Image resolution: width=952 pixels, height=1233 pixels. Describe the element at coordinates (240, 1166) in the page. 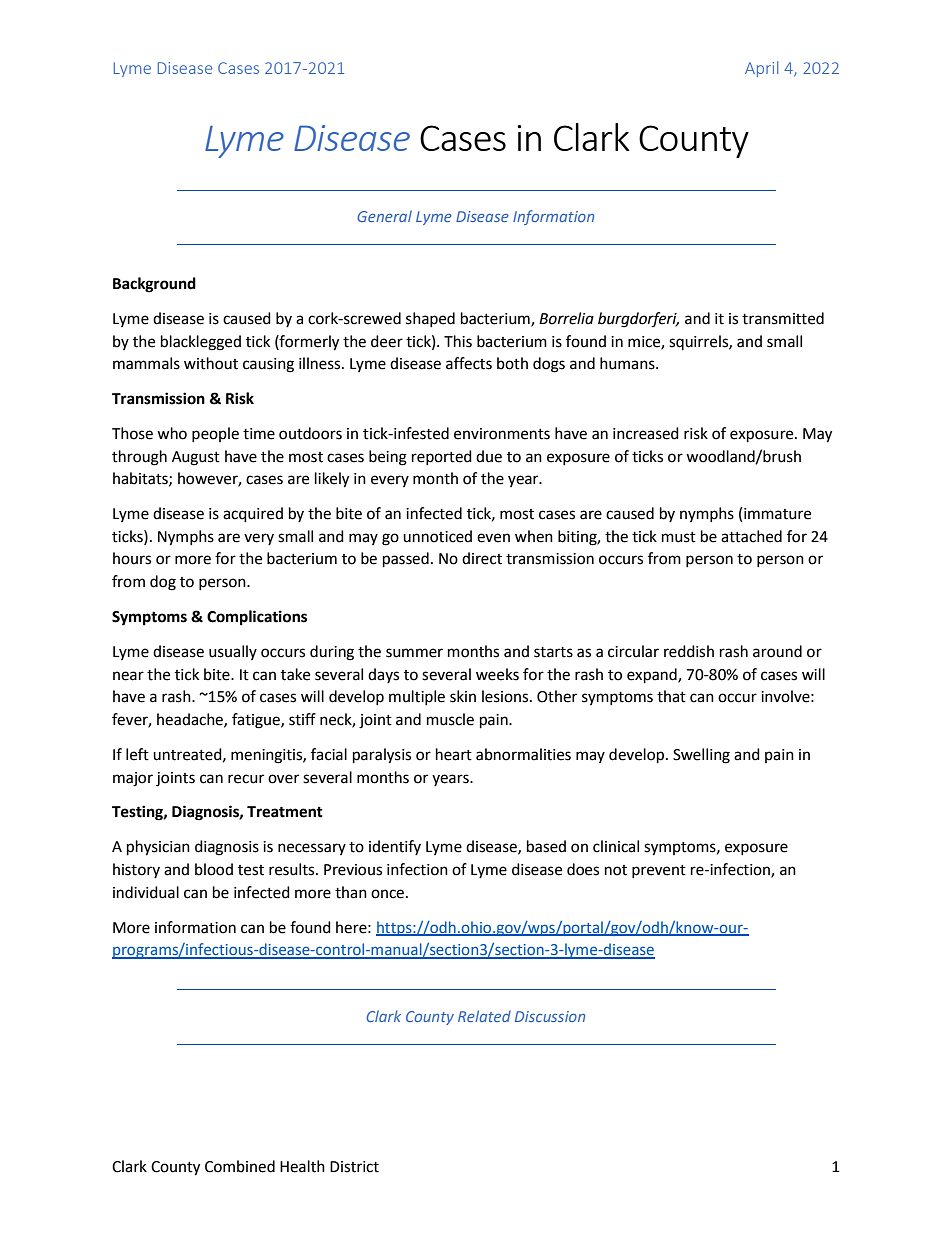

I see `Combined` at that location.
